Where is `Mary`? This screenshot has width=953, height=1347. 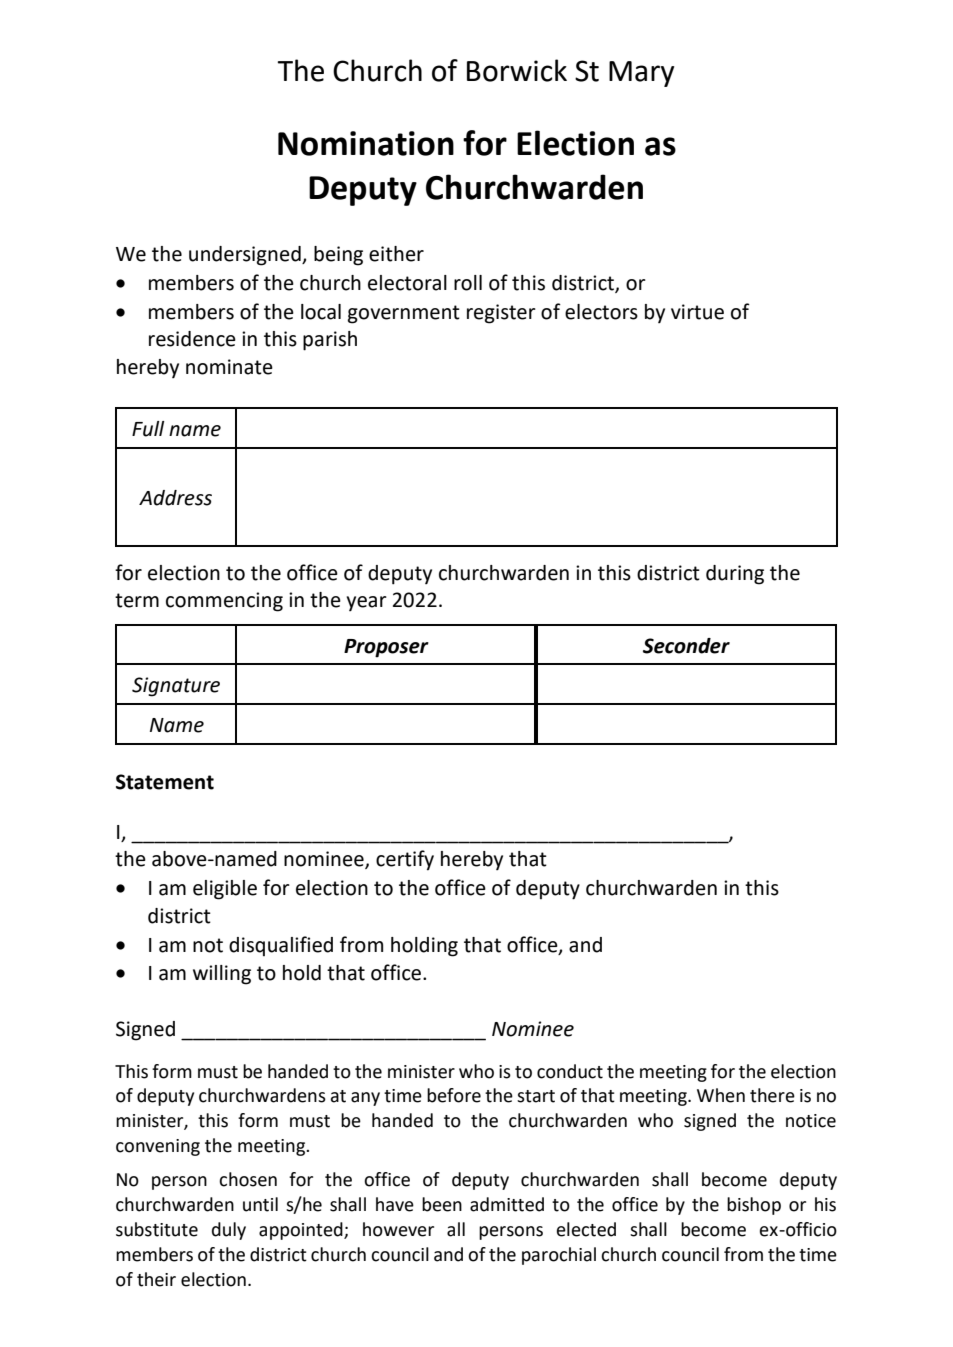
Mary is located at coordinates (641, 74).
